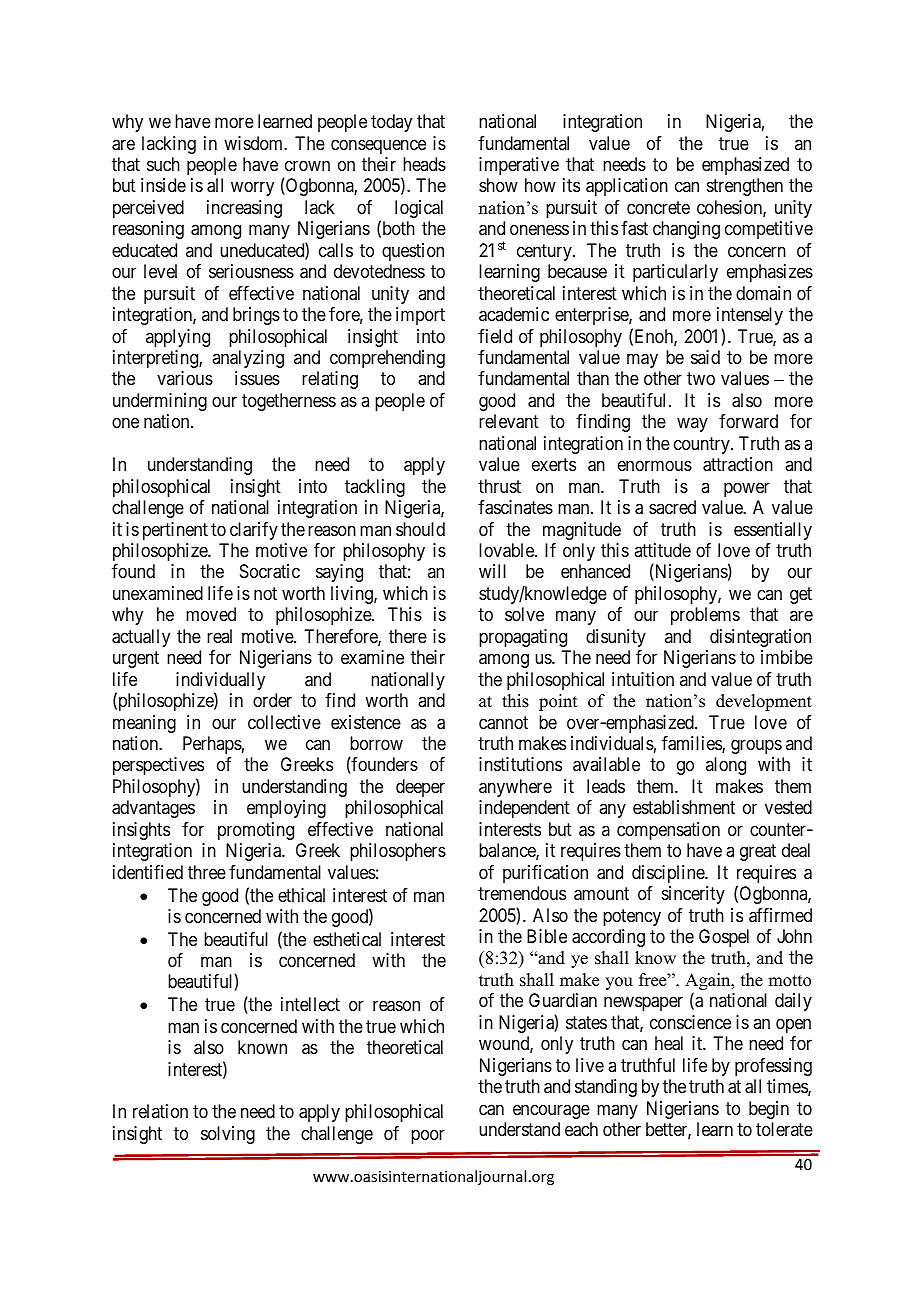 The width and height of the page is (924, 1308). Describe the element at coordinates (705, 616) in the page. I see `problems` at that location.
